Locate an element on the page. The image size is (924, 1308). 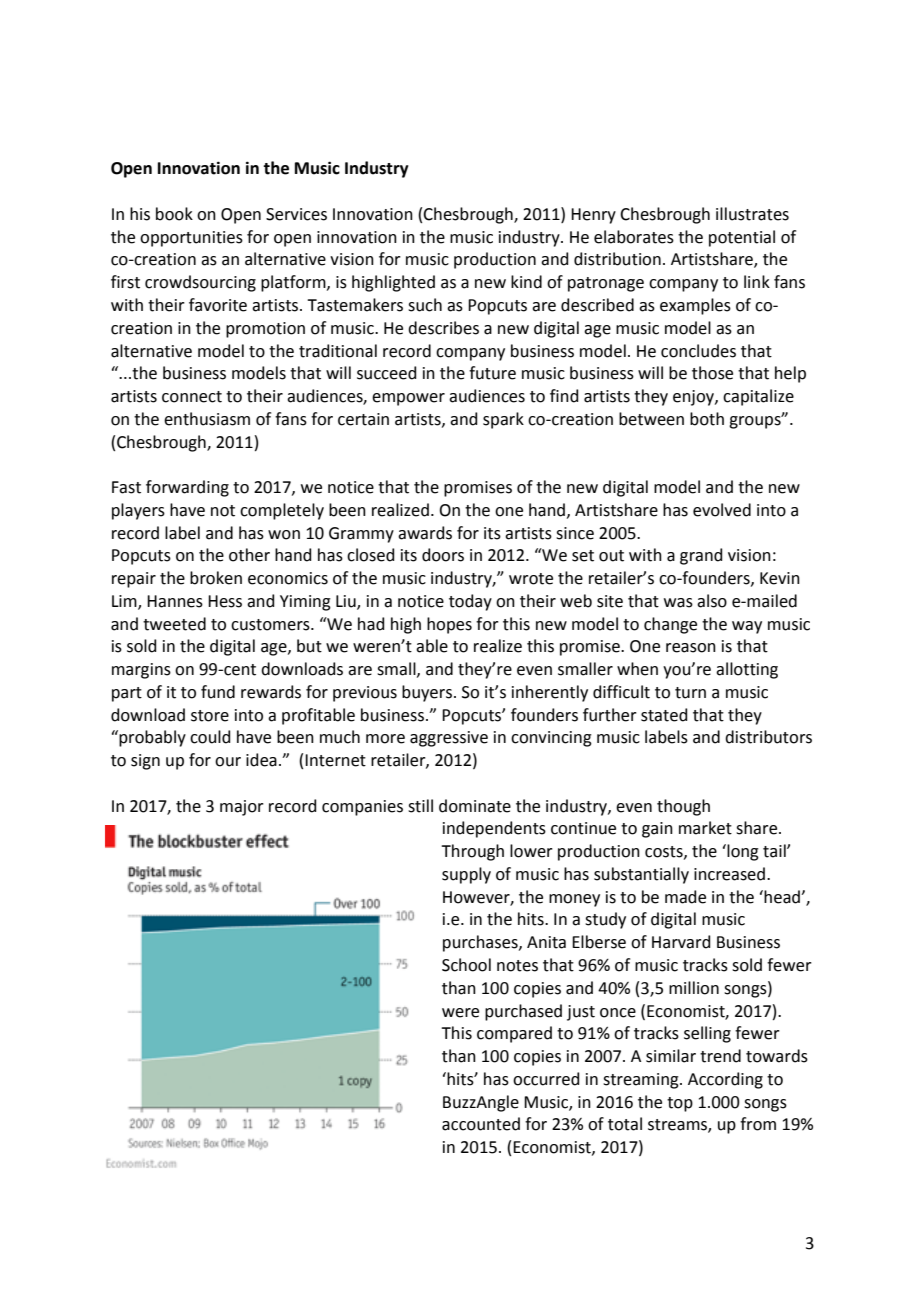
allotting is located at coordinates (747, 670).
